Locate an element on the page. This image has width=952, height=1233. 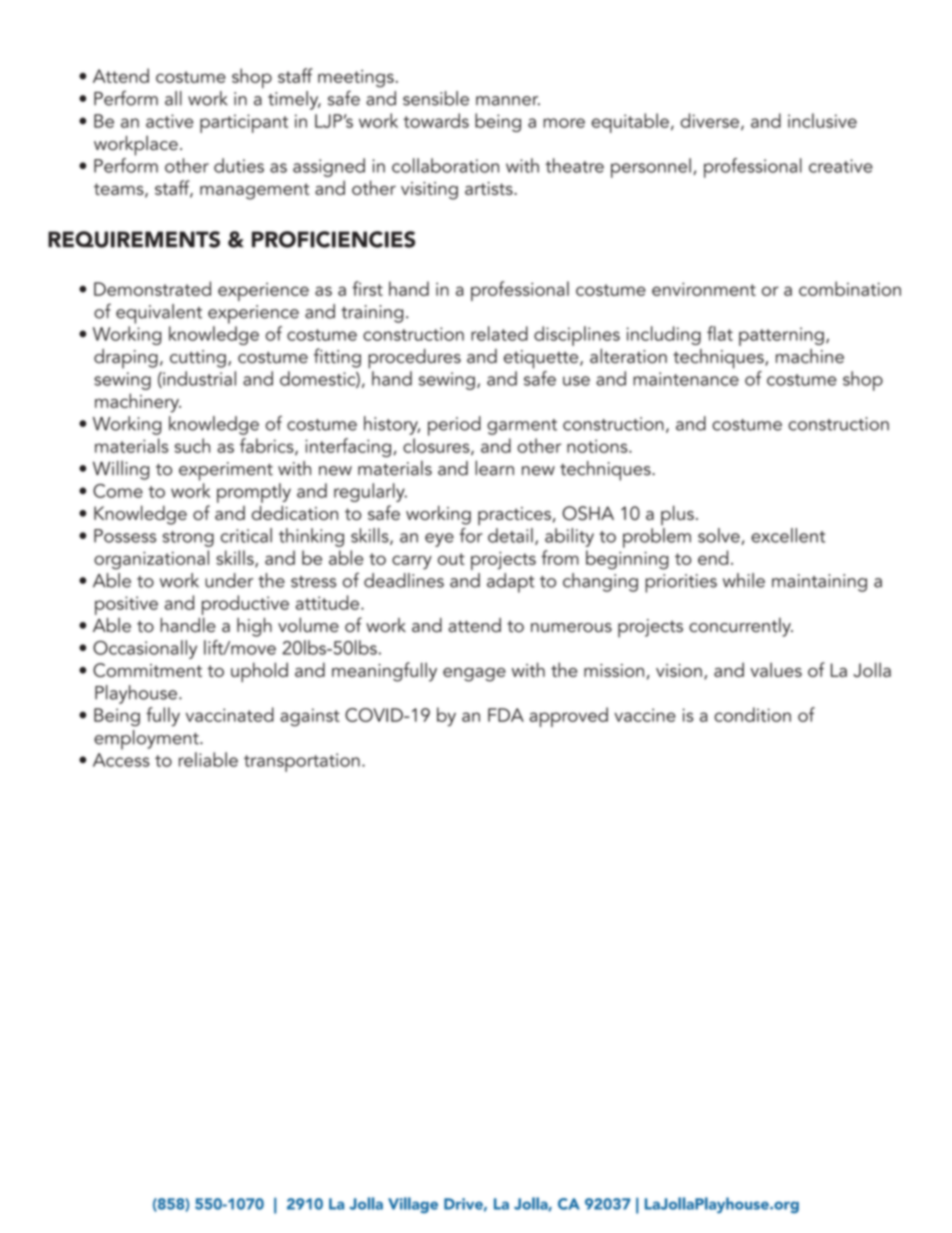
Access is located at coordinates (121, 760).
